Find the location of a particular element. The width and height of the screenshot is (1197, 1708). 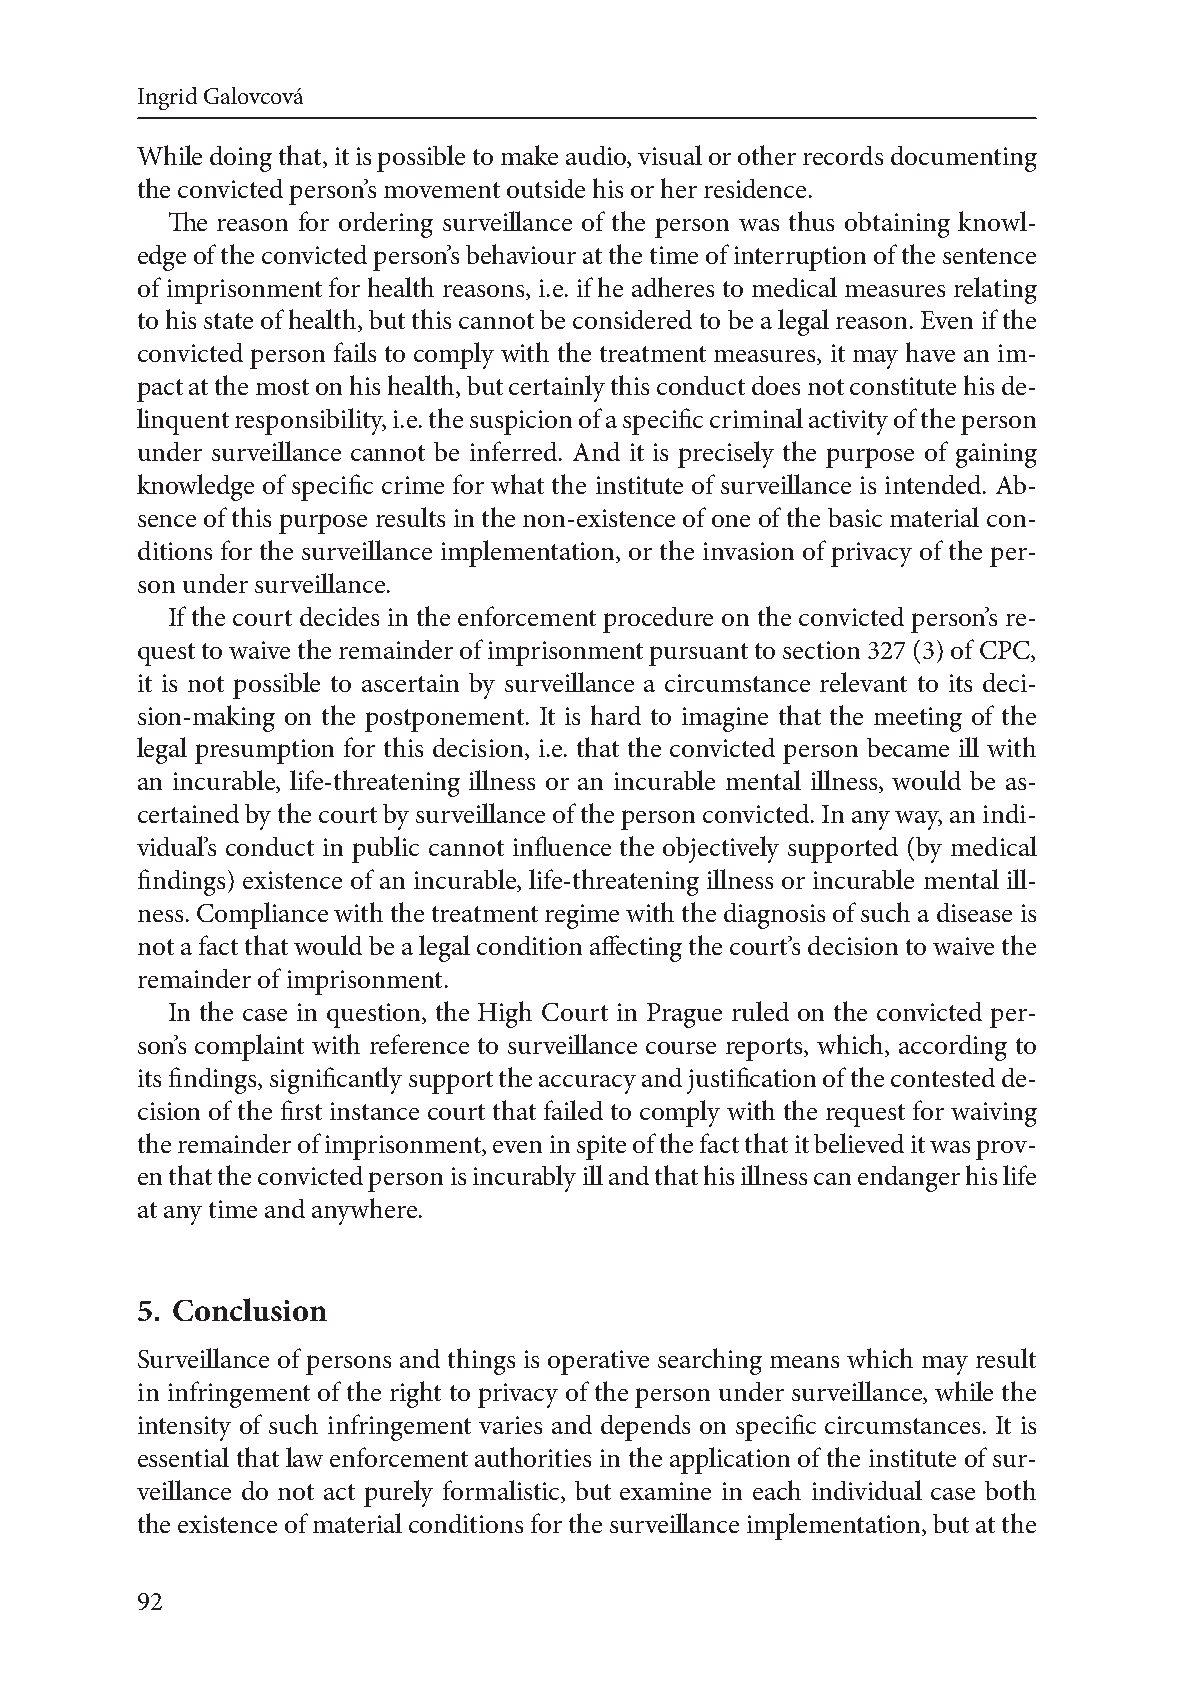

infl is located at coordinates (531, 846).
